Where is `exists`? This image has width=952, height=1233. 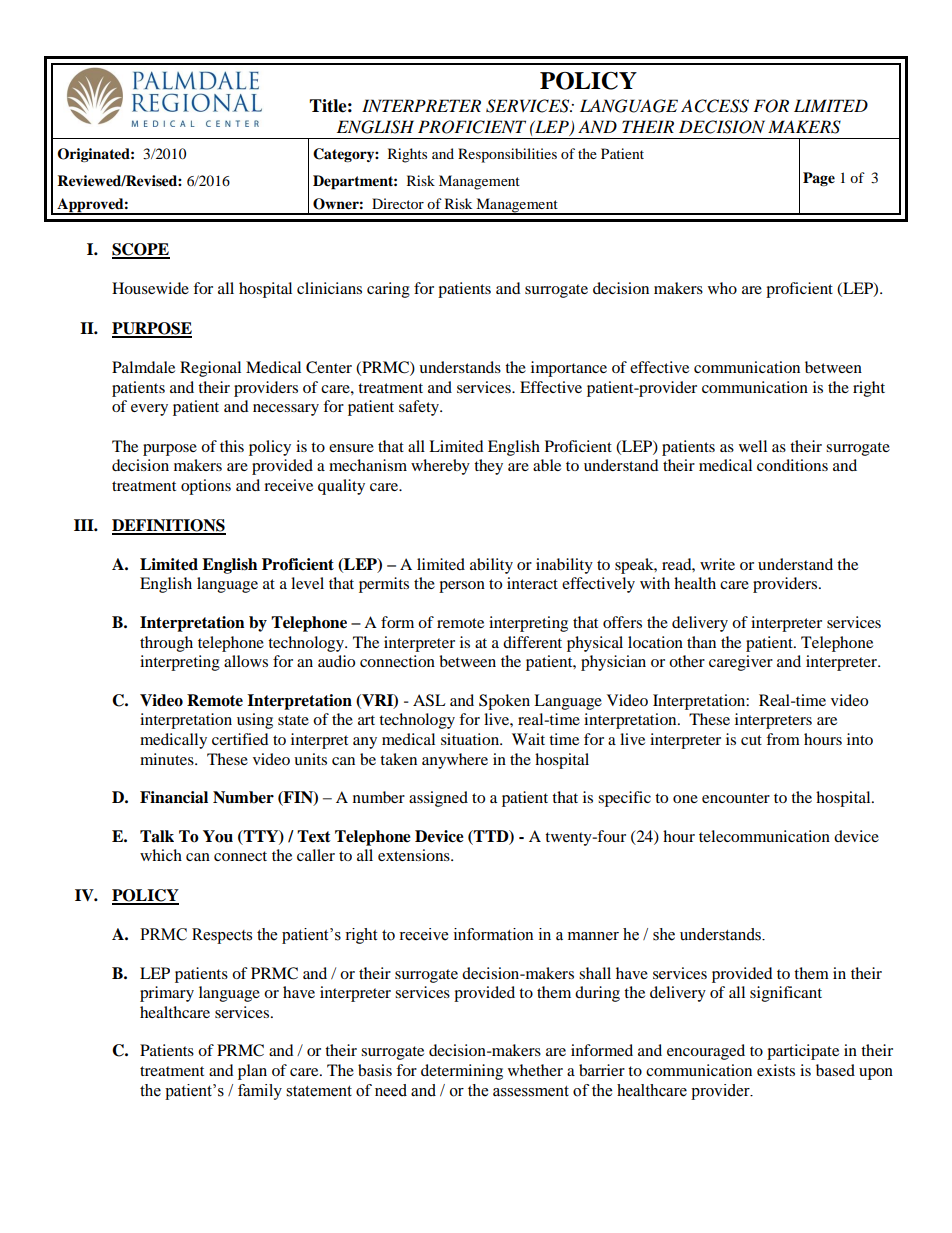 exists is located at coordinates (776, 1070).
